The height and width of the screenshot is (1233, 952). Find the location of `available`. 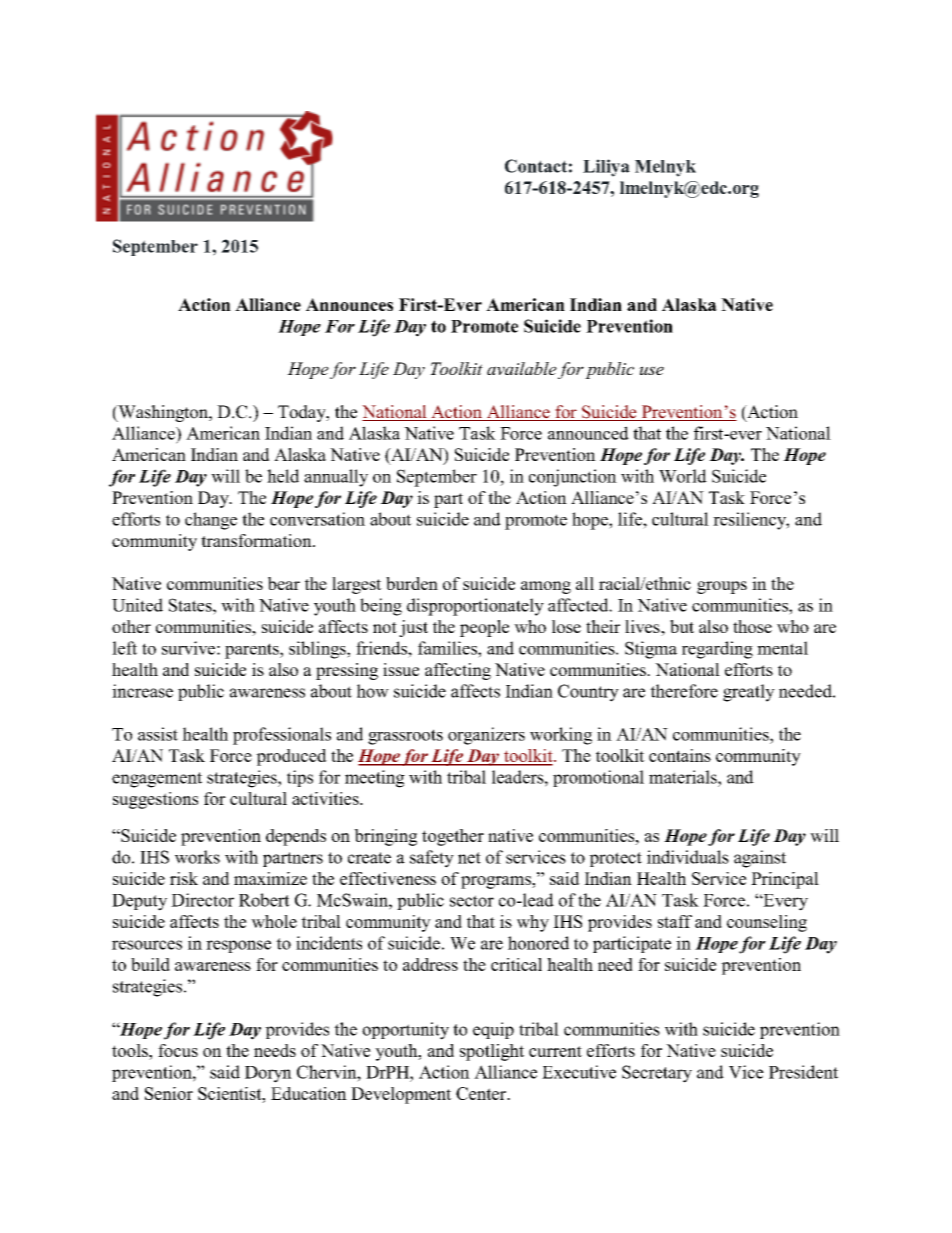

available is located at coordinates (522, 368).
